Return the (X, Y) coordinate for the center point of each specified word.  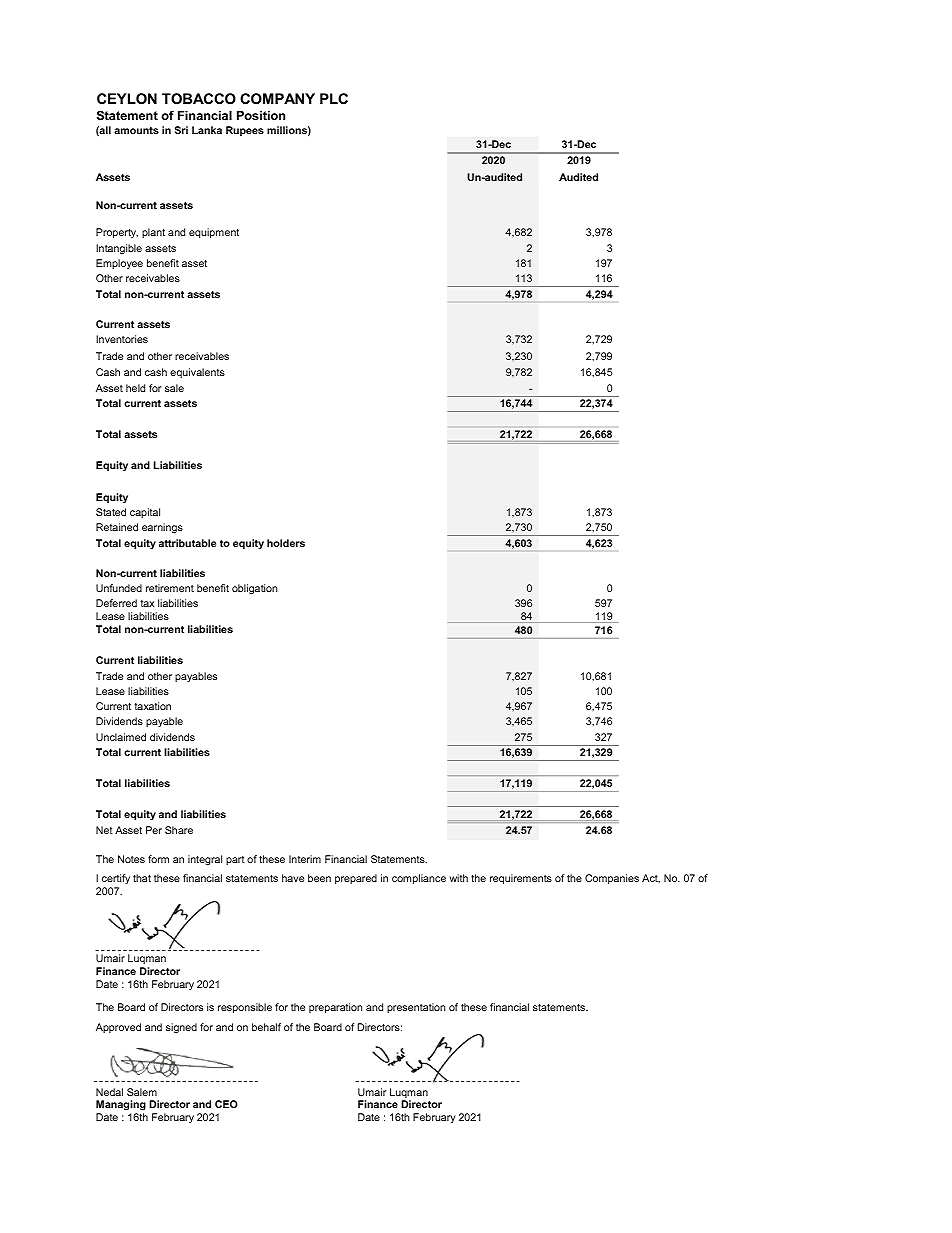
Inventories (122, 339)
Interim (305, 859)
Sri (181, 130)
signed (181, 1028)
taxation (153, 706)
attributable (187, 543)
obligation (254, 589)
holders (286, 543)
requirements (521, 879)
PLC (334, 98)
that (142, 878)
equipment (214, 233)
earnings (162, 528)
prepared (356, 879)
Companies (612, 879)
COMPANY (277, 98)
